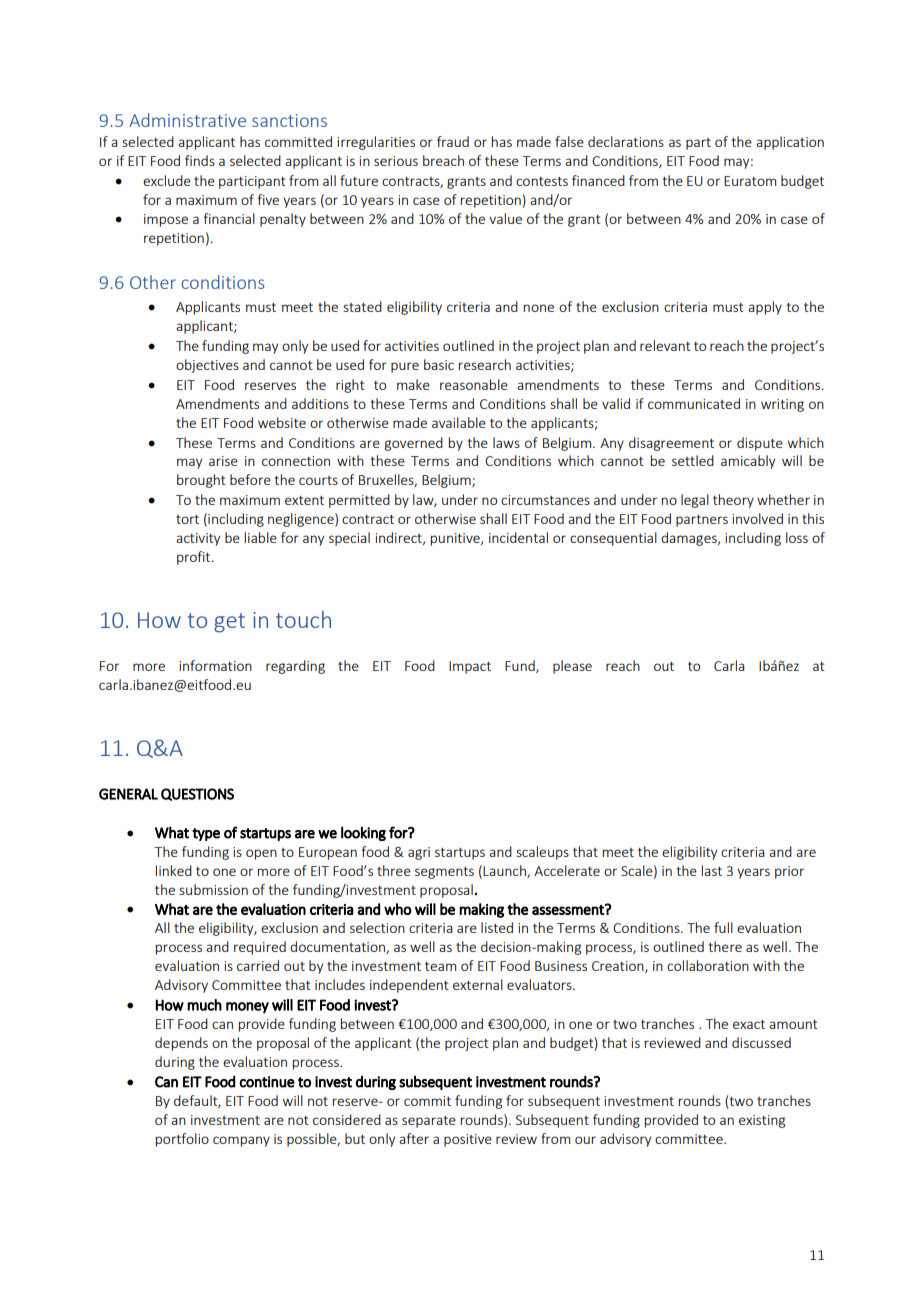 This page has height=1308, width=924. I want to click on information, so click(215, 665).
